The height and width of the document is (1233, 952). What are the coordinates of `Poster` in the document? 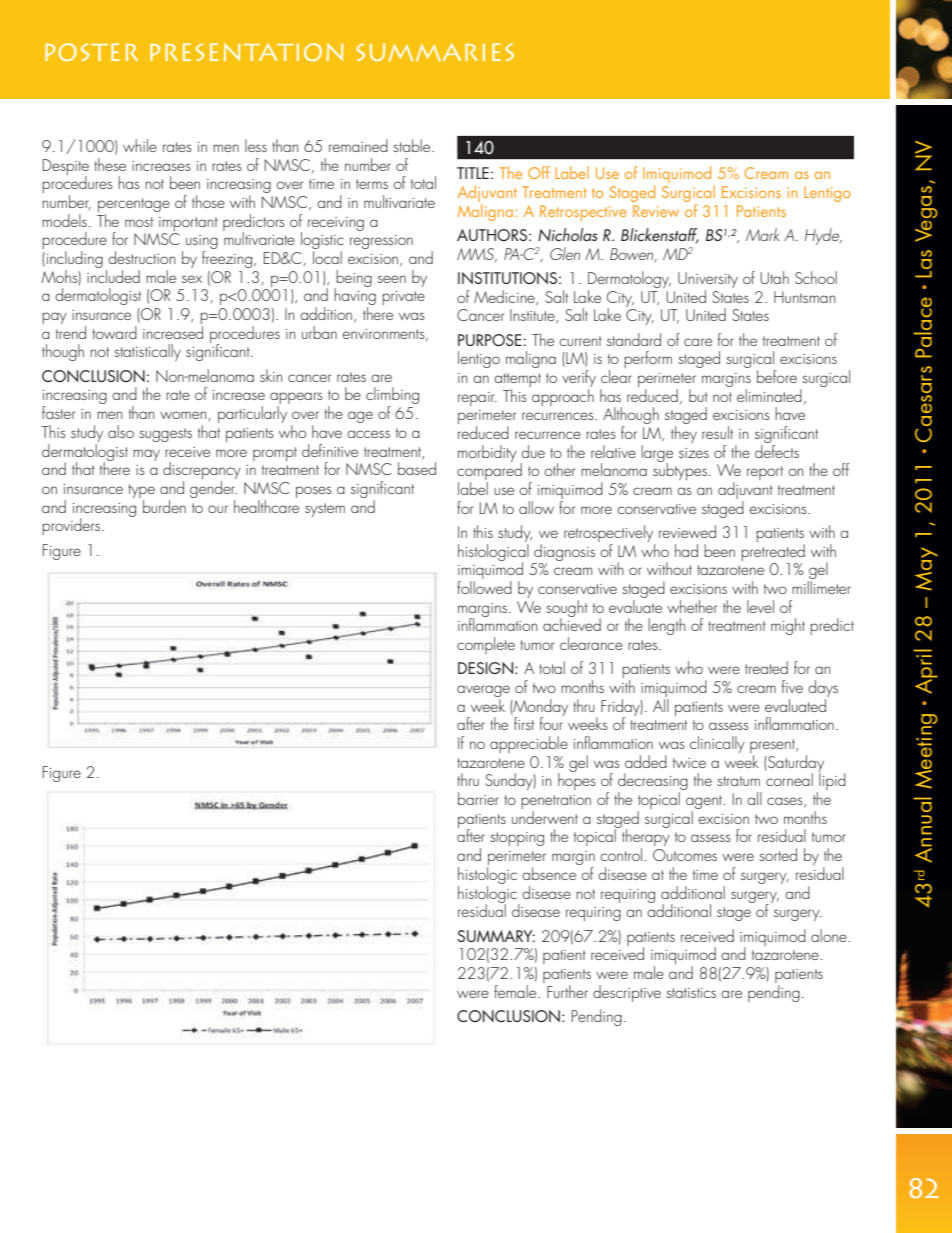 It's located at (91, 52).
